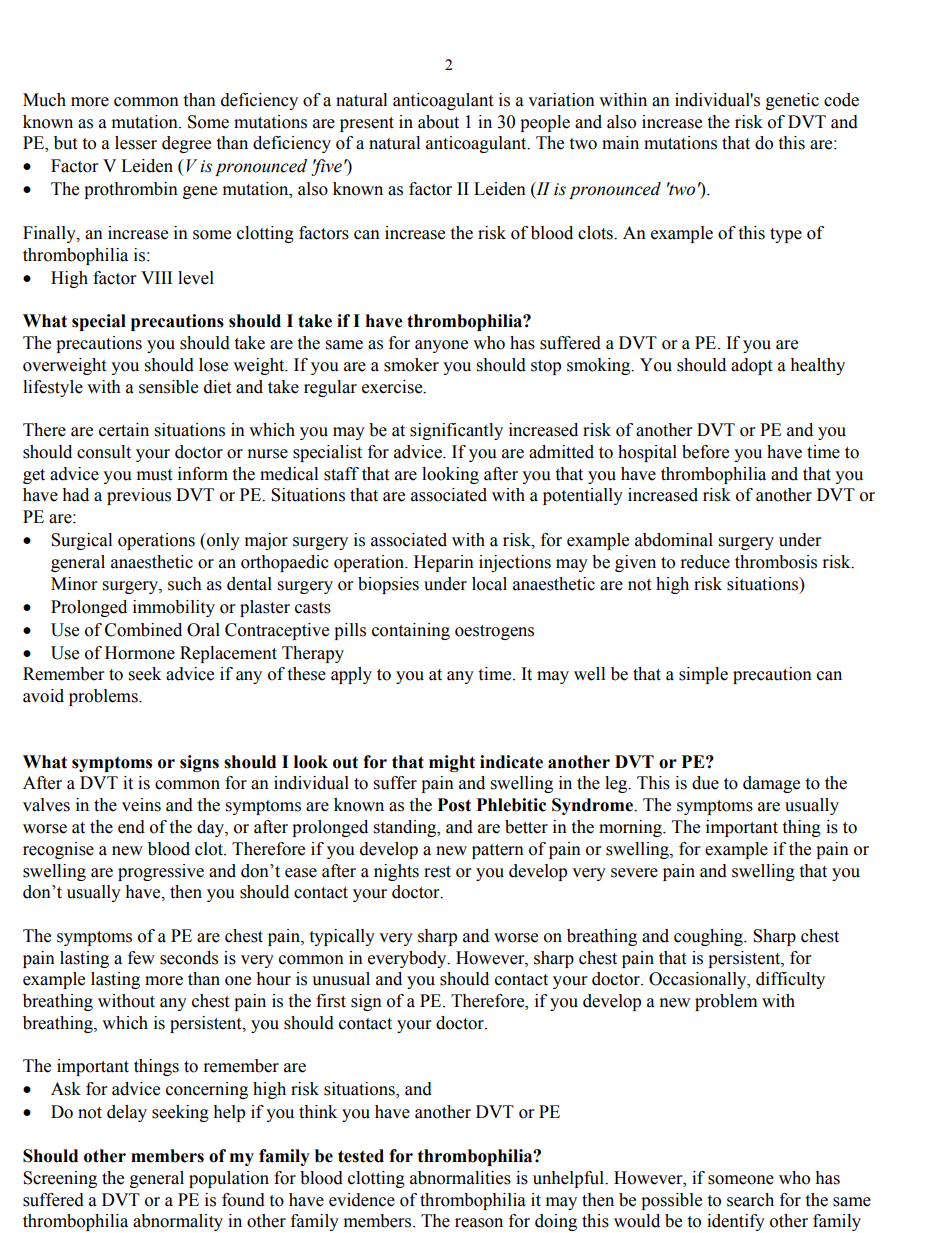 The width and height of the page is (952, 1233). What do you see at coordinates (411, 631) in the page?
I see `containing` at bounding box center [411, 631].
